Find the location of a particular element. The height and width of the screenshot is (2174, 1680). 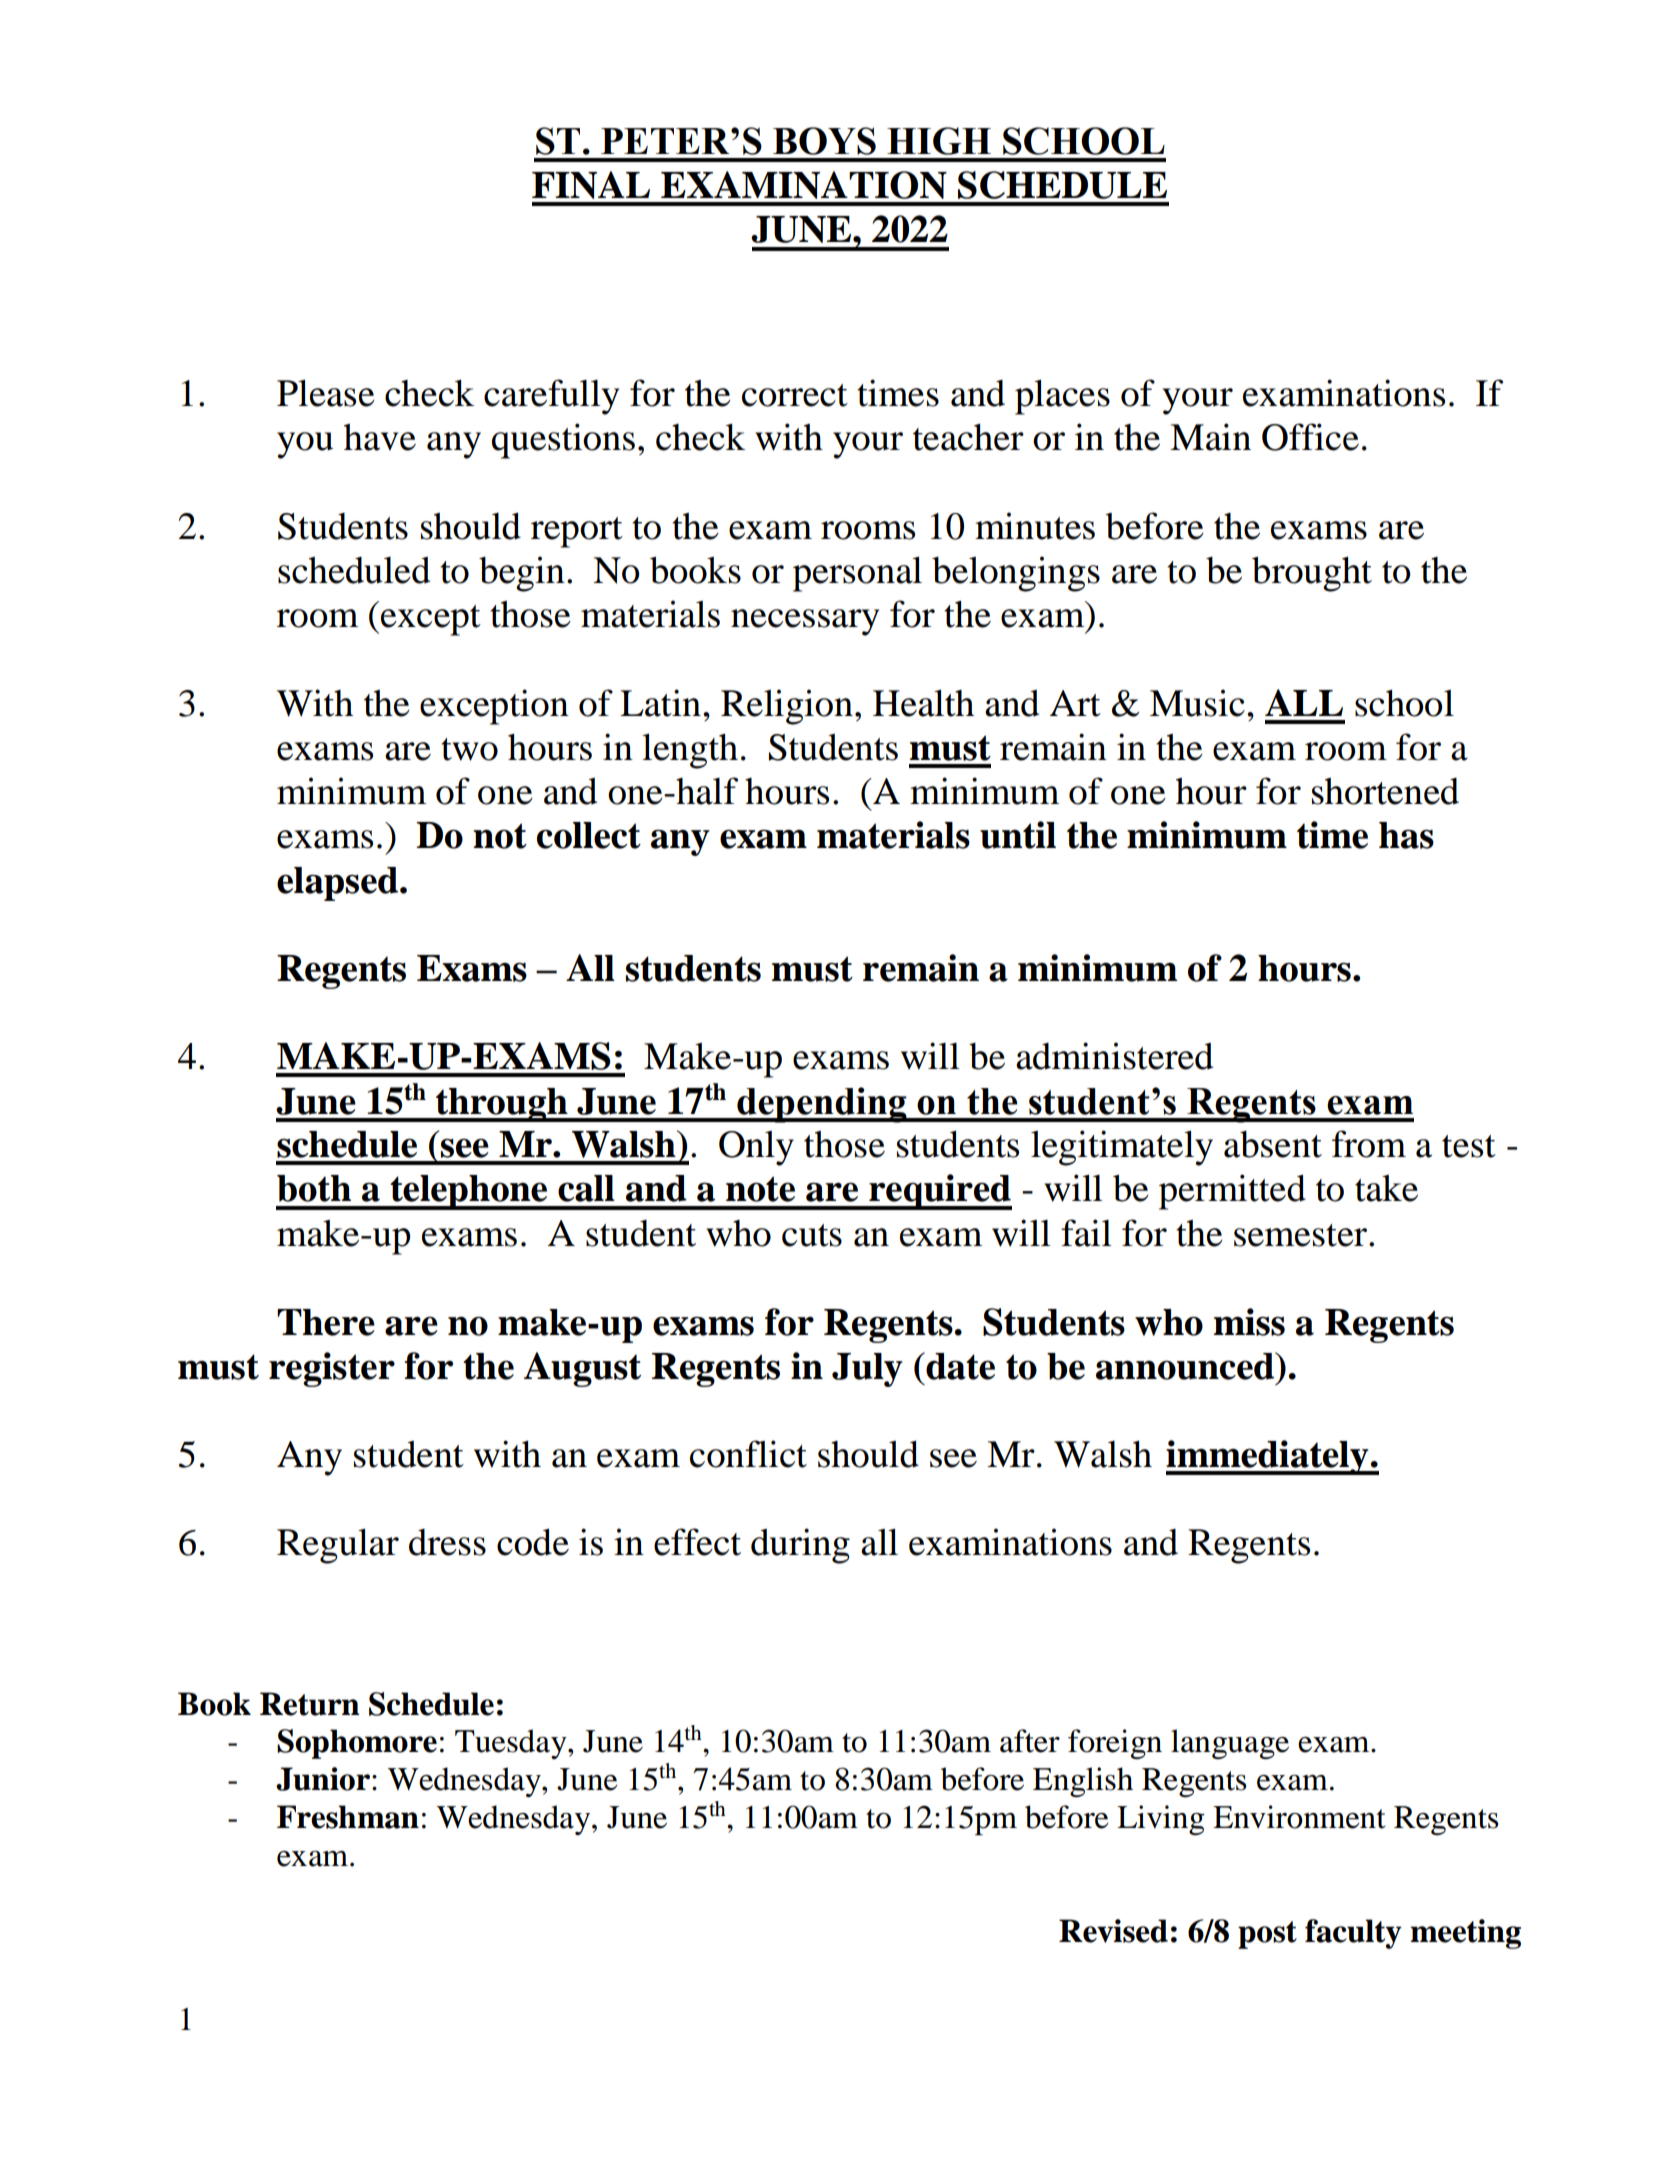

dress is located at coordinates (447, 1542).
